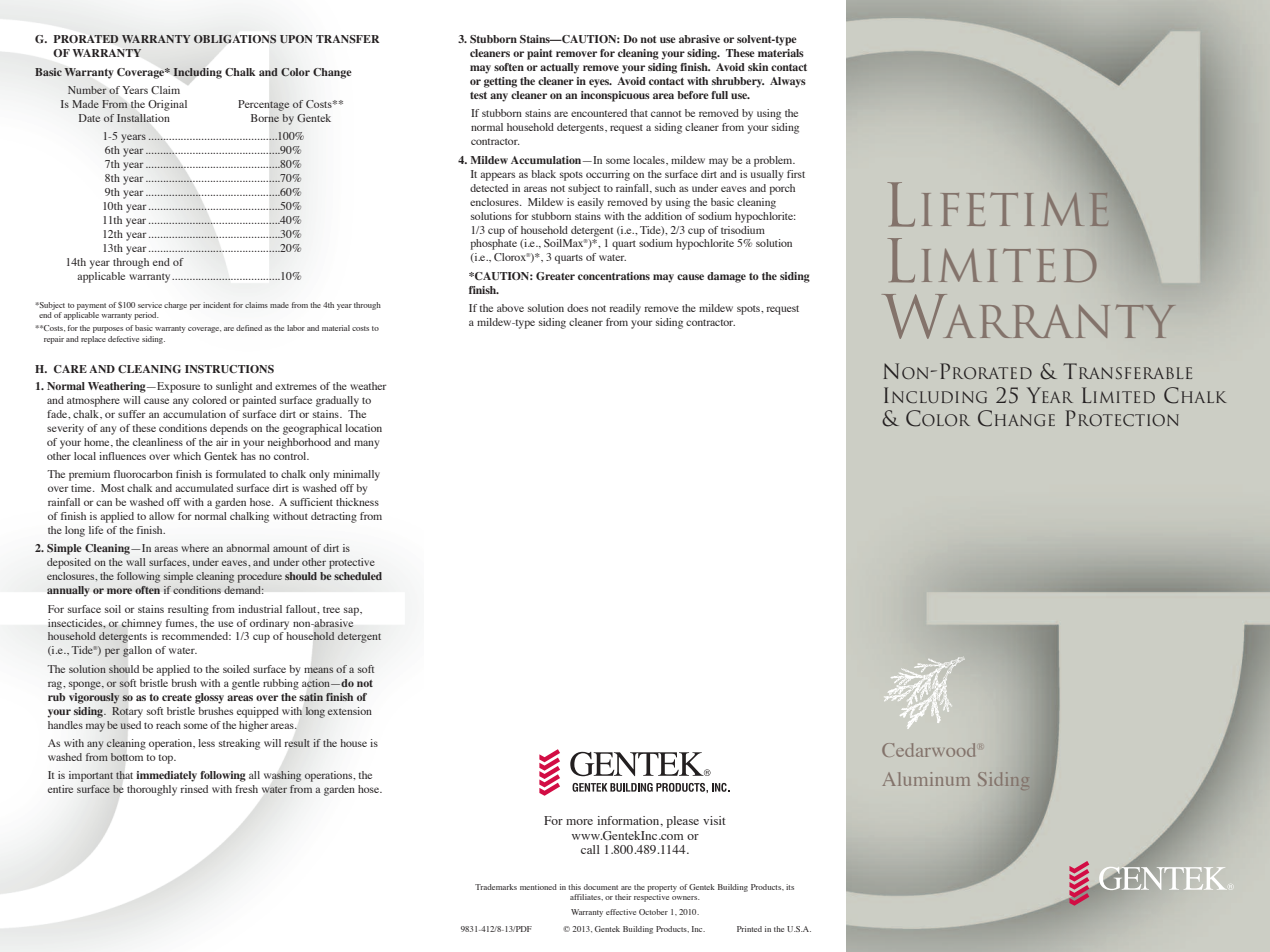  Describe the element at coordinates (363, 428) in the screenshot. I see `location` at that location.
